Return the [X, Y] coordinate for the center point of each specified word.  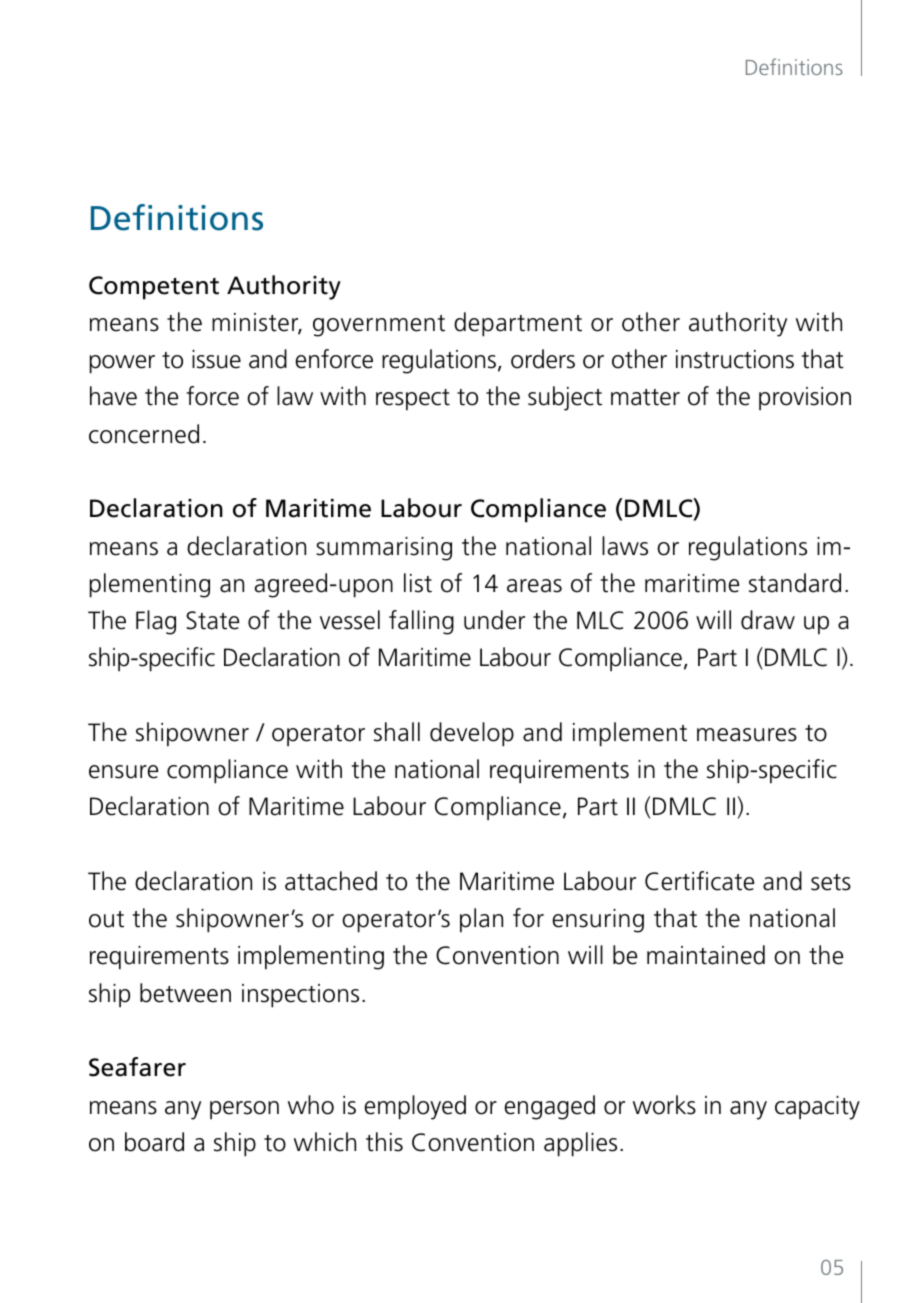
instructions [735, 359]
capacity [817, 1108]
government [379, 326]
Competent [154, 288]
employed [415, 1107]
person [244, 1110]
